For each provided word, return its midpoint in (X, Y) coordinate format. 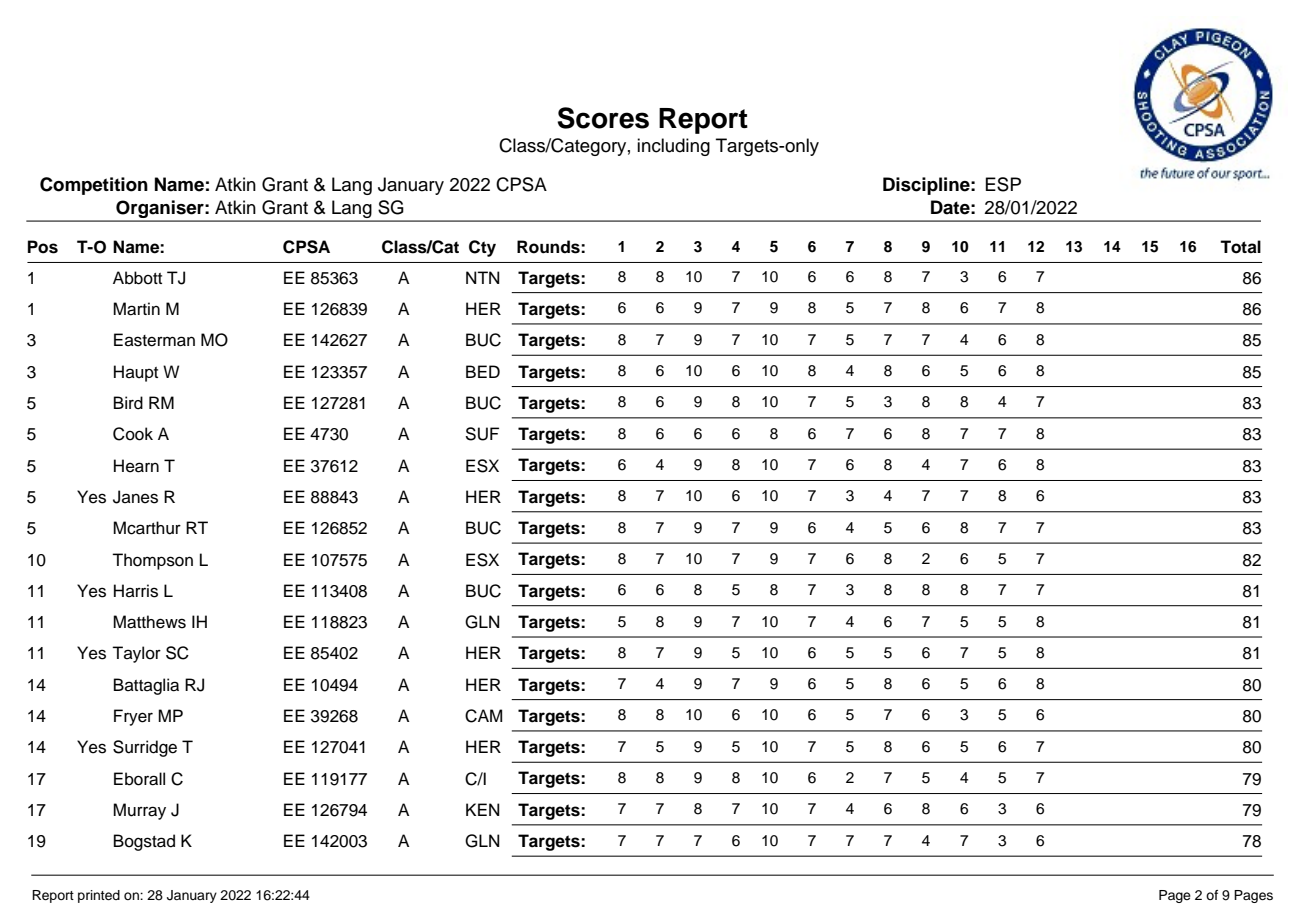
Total (1240, 247)
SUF (482, 434)
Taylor (136, 654)
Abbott (137, 278)
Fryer (133, 717)
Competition (94, 186)
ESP (1003, 184)
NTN (483, 277)
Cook (133, 434)
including (673, 147)
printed (99, 896)
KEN (483, 809)
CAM (483, 716)
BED (483, 371)
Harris (136, 591)
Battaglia (146, 686)
